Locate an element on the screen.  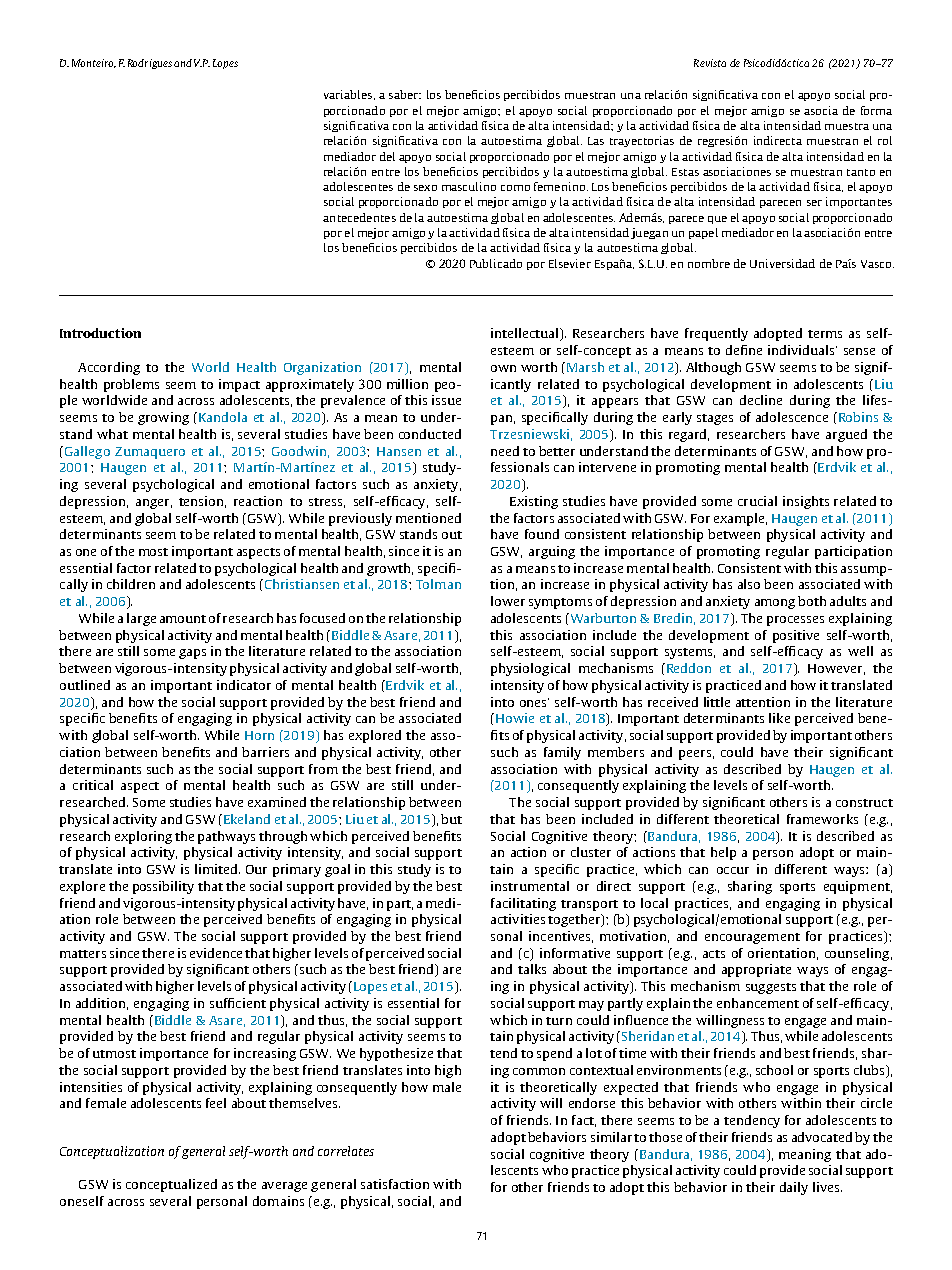
Revista is located at coordinates (710, 63).
